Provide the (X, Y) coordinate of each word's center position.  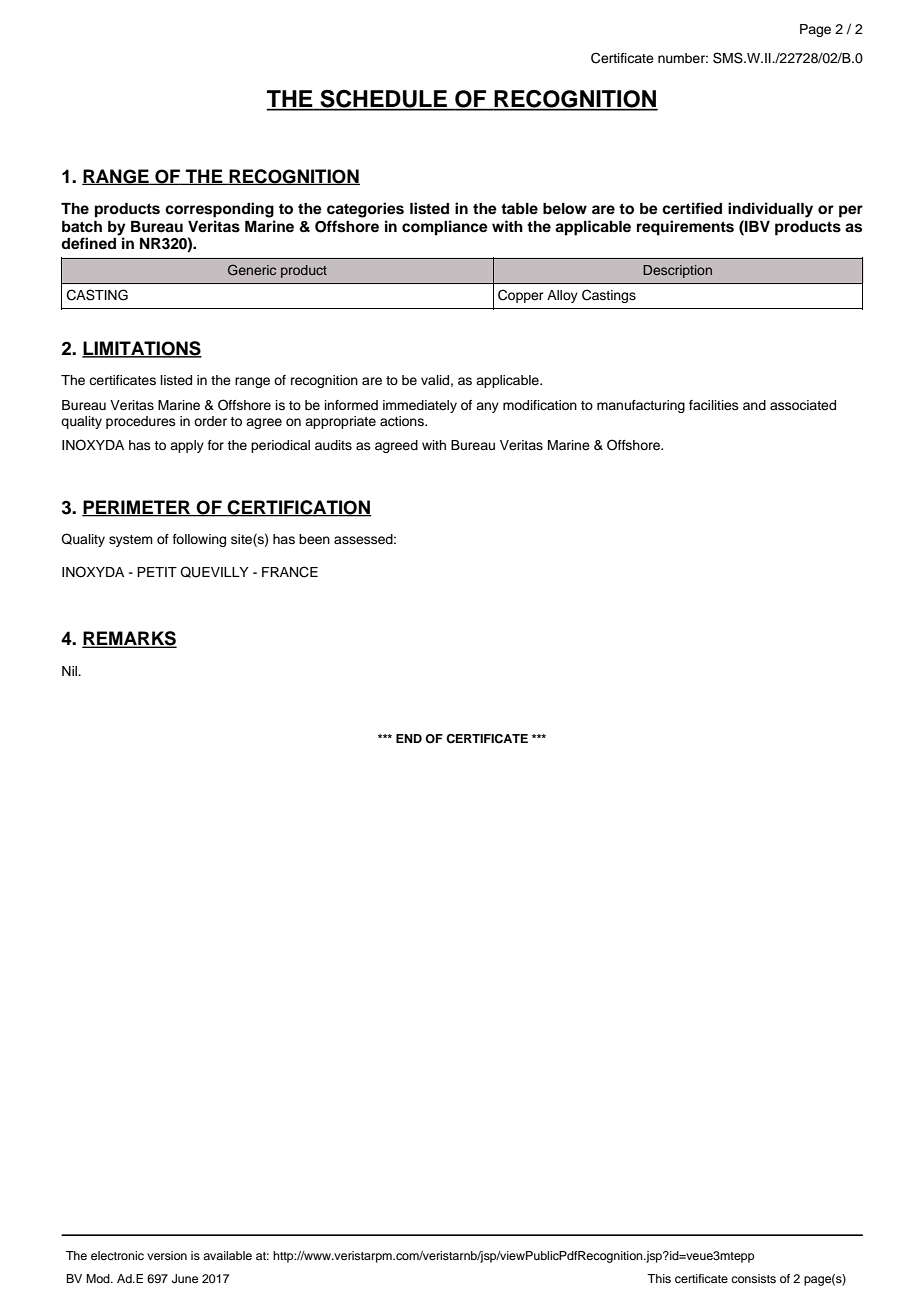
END (409, 738)
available (227, 1255)
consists (753, 1278)
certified (692, 208)
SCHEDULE (383, 100)
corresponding (219, 210)
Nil (70, 671)
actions (403, 421)
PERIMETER (137, 508)
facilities (714, 405)
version (167, 1255)
